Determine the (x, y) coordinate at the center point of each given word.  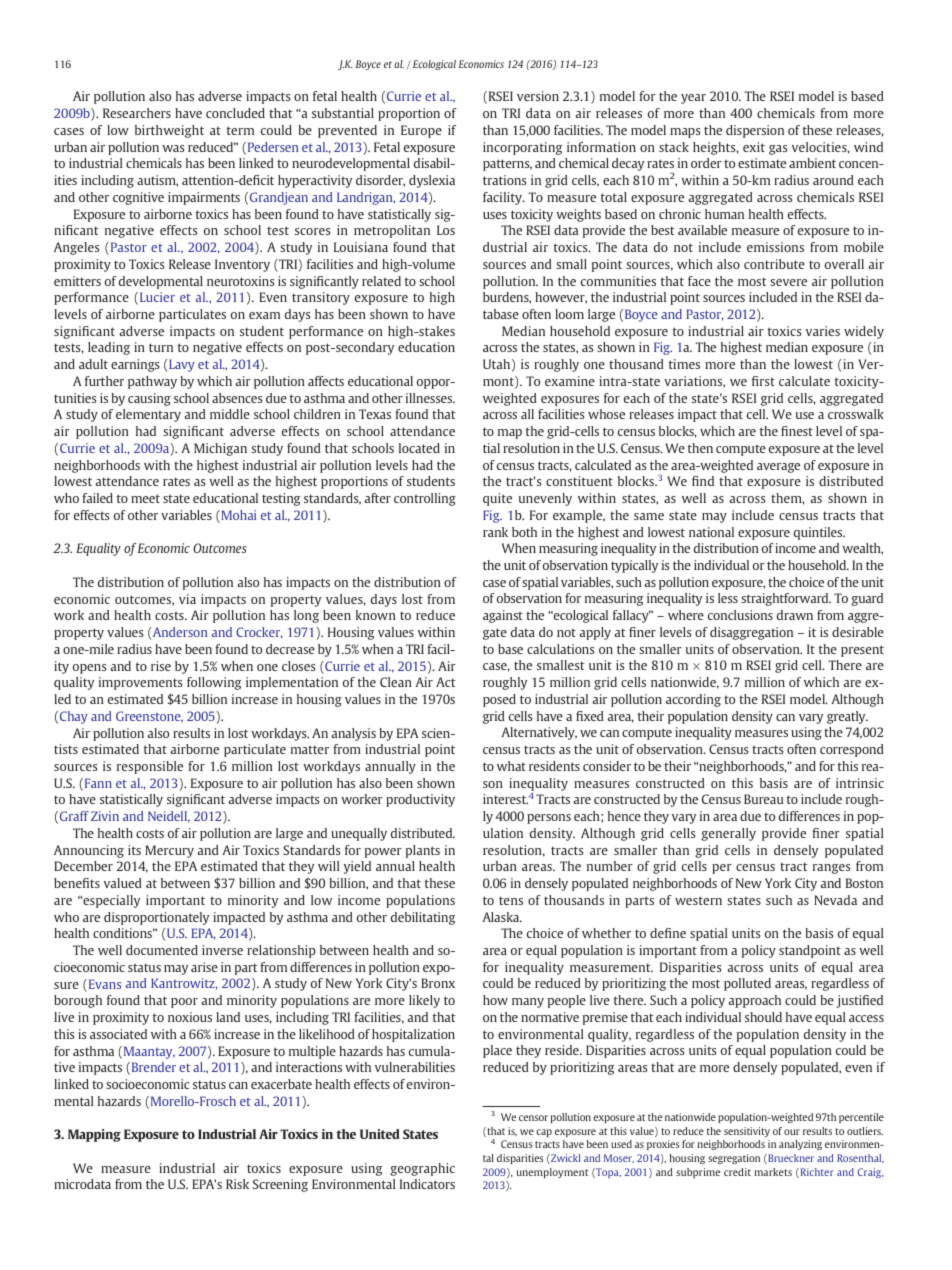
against (503, 616)
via (187, 599)
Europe (421, 131)
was (173, 148)
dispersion (755, 131)
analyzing (800, 1145)
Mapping (94, 1135)
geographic (422, 1169)
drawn (795, 615)
